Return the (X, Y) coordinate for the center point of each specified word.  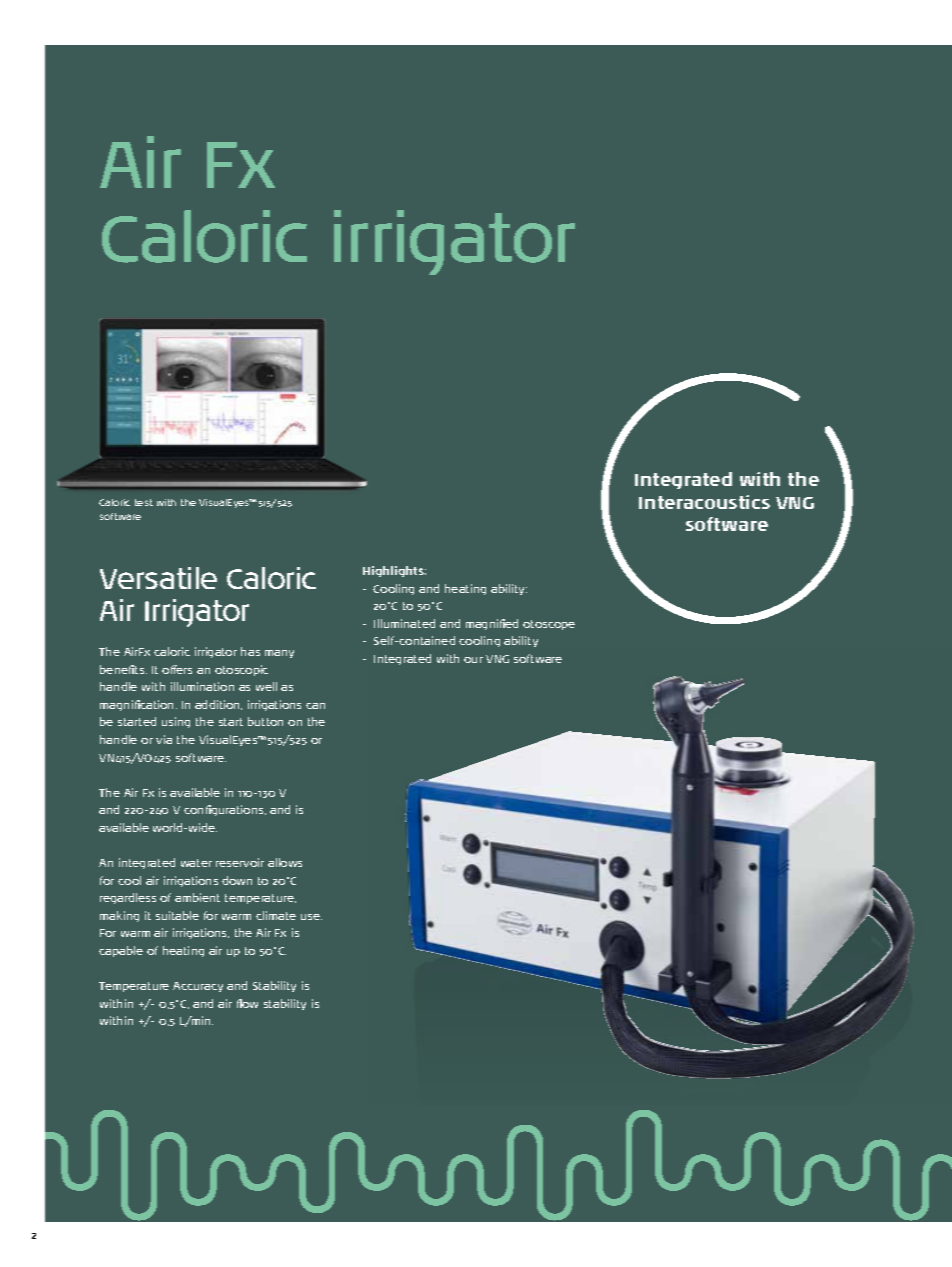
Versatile (158, 578)
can (315, 706)
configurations (225, 810)
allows (285, 862)
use (311, 917)
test (144, 502)
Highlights (394, 571)
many (279, 654)
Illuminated (404, 623)
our (473, 660)
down (237, 880)
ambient (197, 897)
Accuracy (198, 987)
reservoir (240, 862)
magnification (138, 705)
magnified (492, 624)
